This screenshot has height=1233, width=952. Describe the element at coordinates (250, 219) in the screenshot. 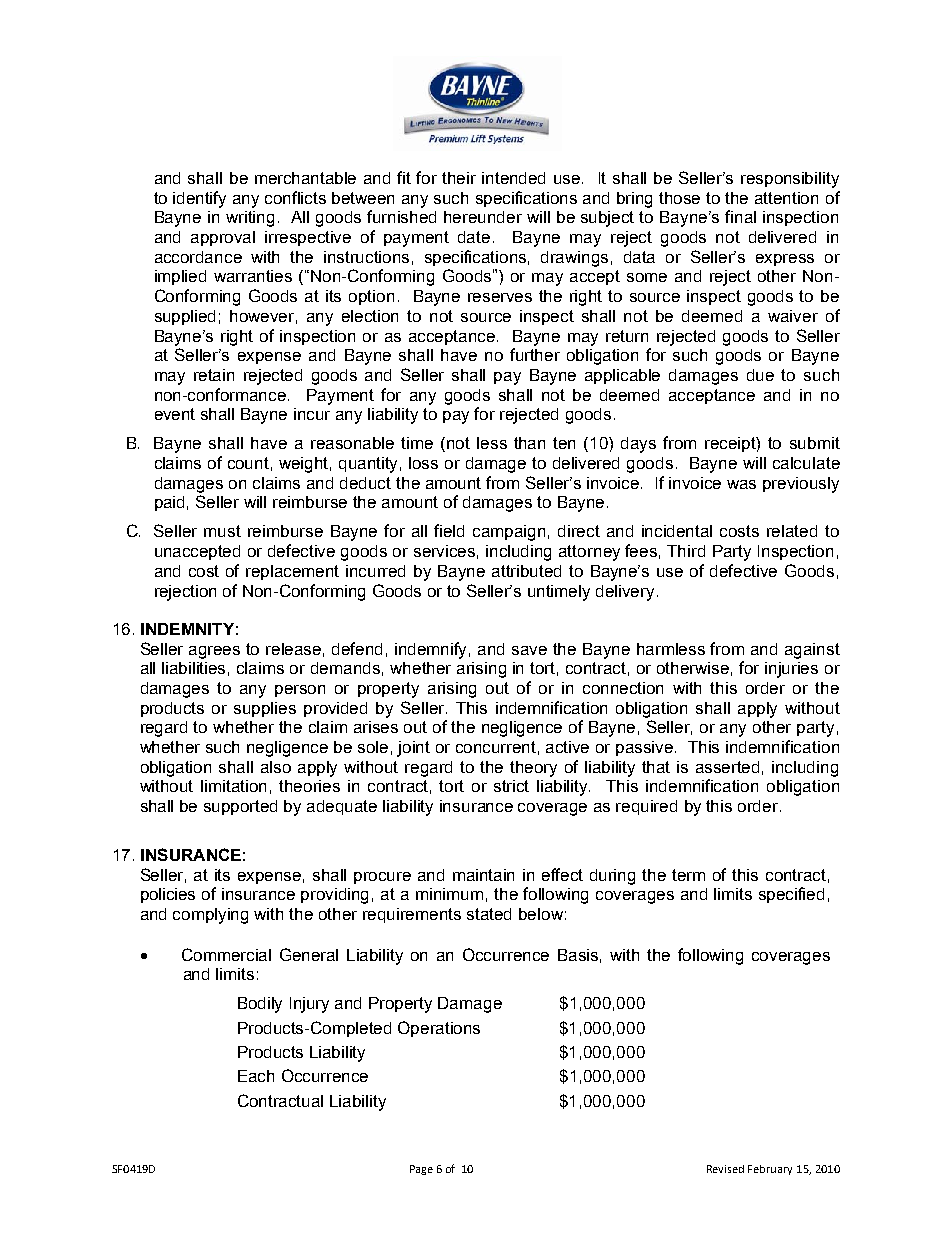

I see `writing` at that location.
